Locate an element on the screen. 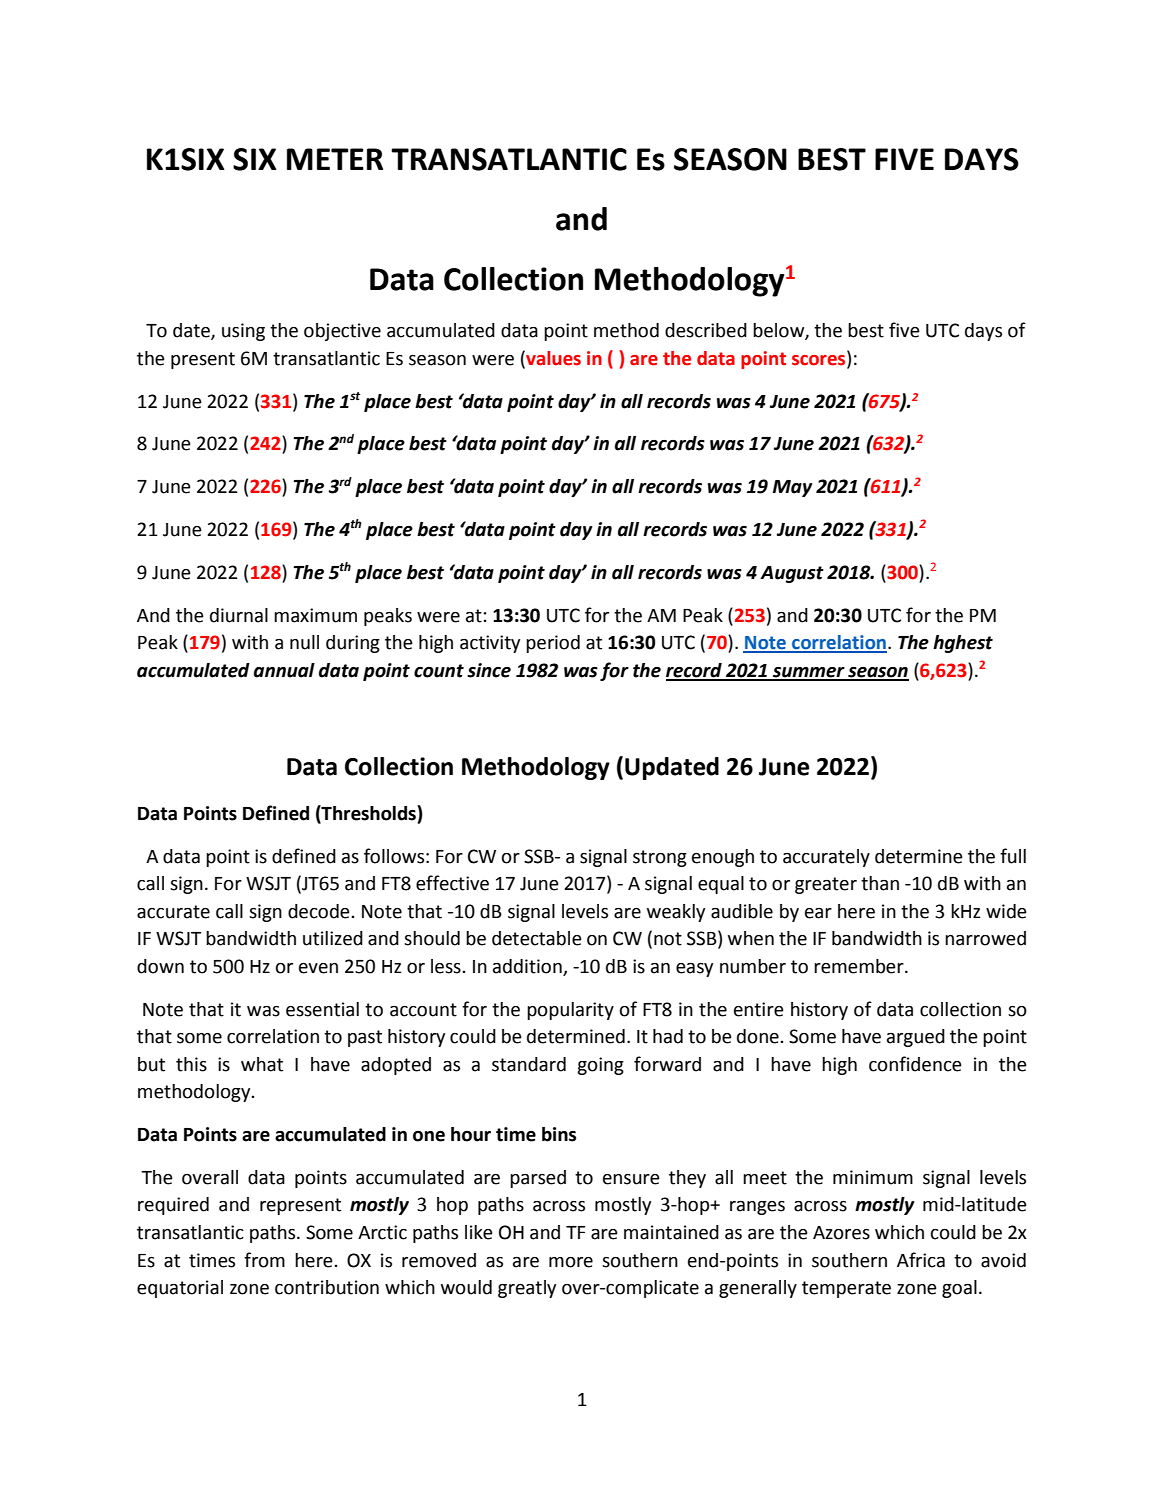  described is located at coordinates (706, 330).
